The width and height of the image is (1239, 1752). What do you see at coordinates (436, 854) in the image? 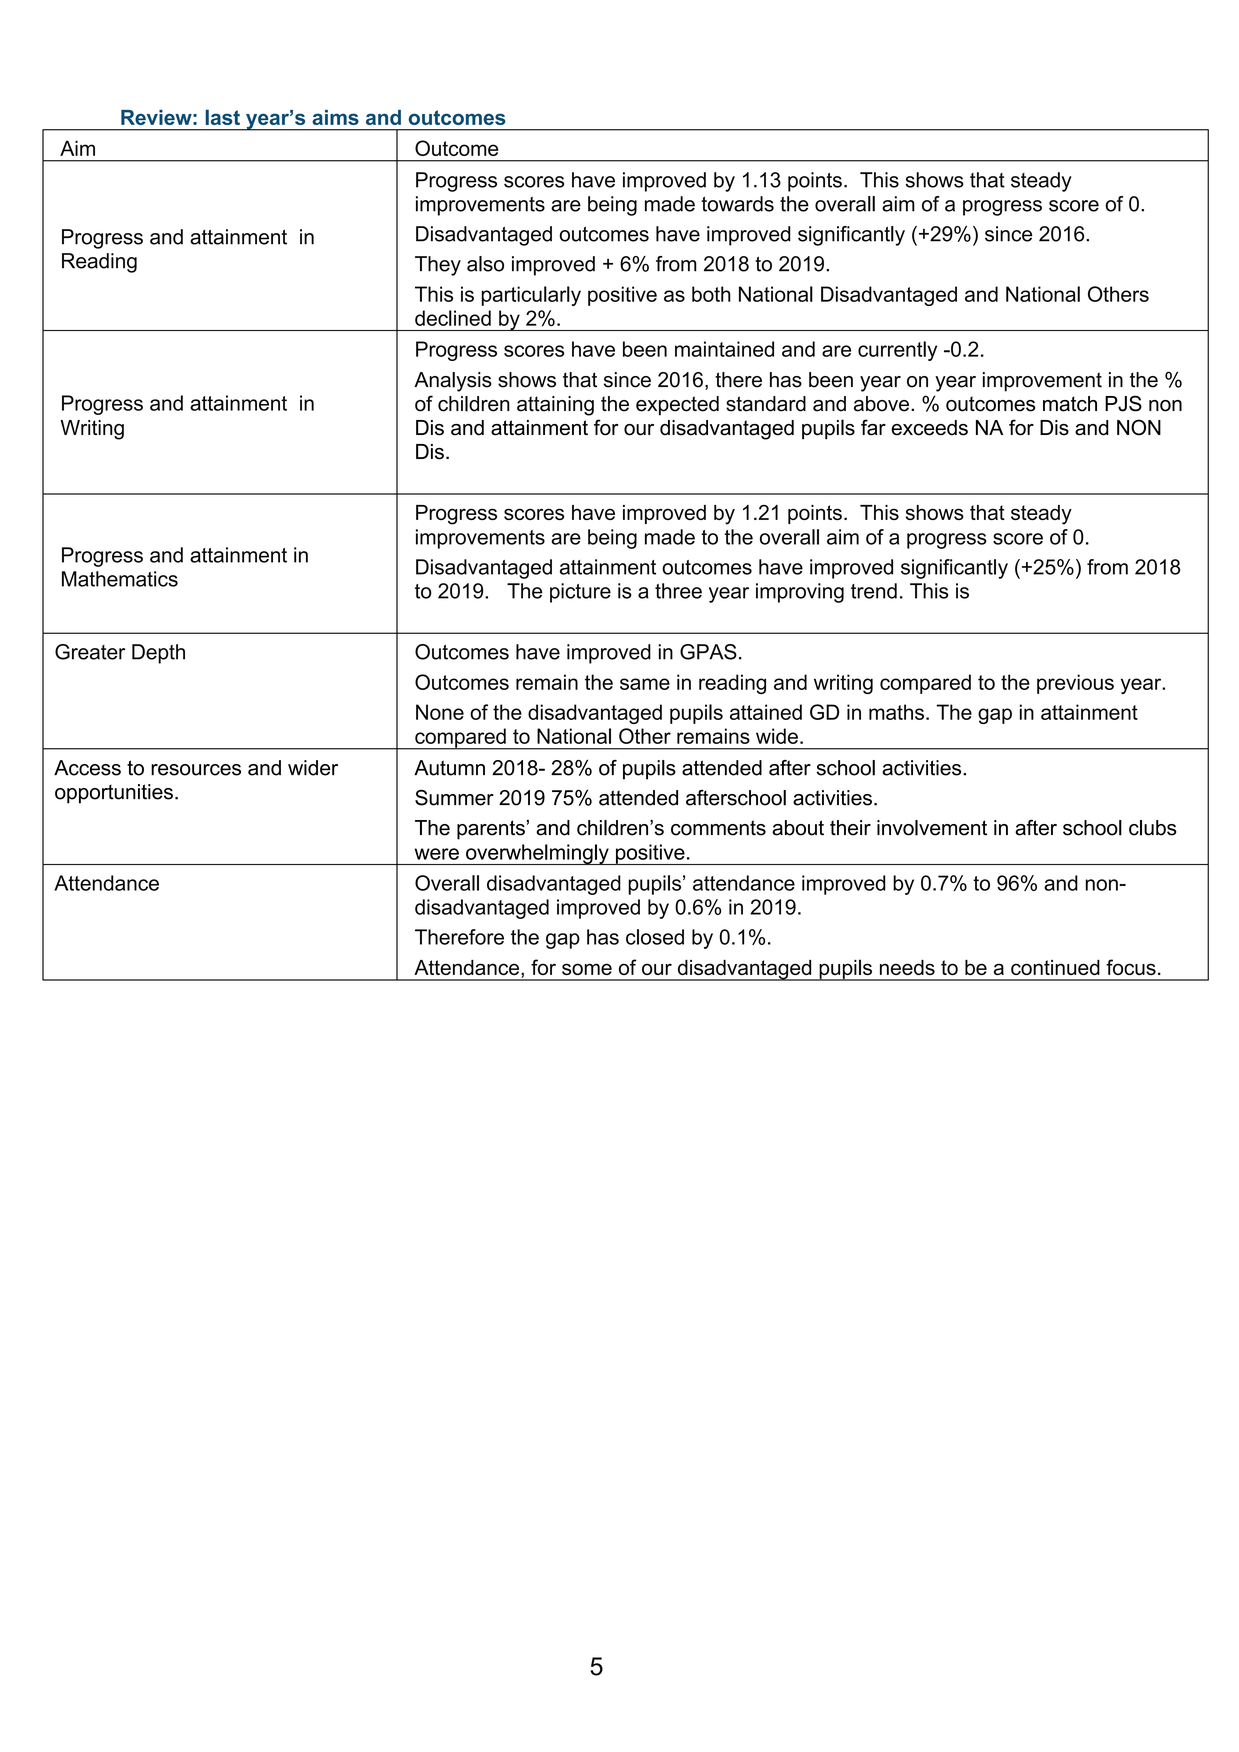
I see `were` at bounding box center [436, 854].
